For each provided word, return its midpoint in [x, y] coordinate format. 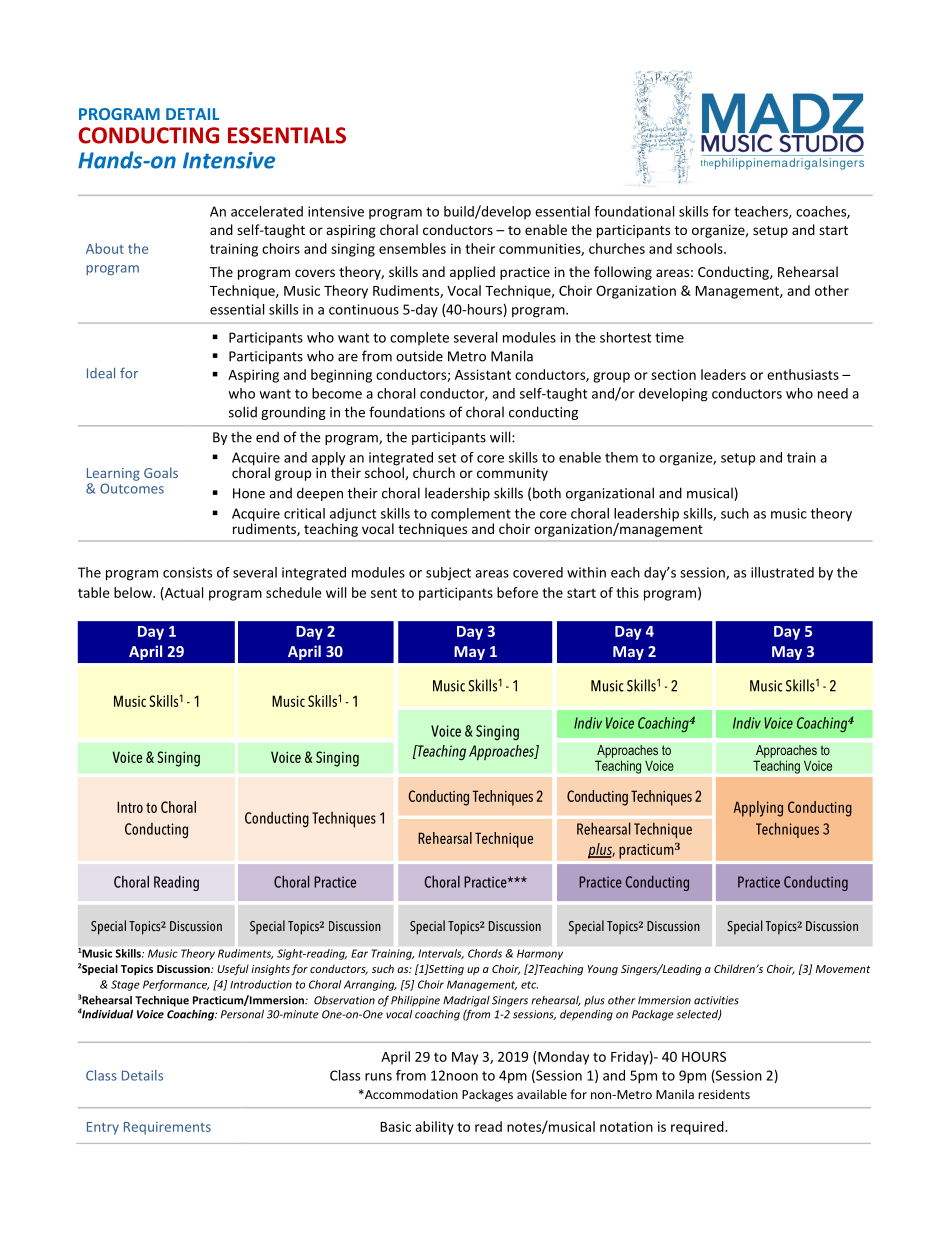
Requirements [167, 1128]
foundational [634, 211]
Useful [233, 969]
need [833, 393]
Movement [843, 969]
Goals [161, 472]
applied [472, 273]
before [517, 592]
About [105, 248]
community [512, 474]
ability [434, 1128]
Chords [485, 953]
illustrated [782, 572]
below [134, 592]
